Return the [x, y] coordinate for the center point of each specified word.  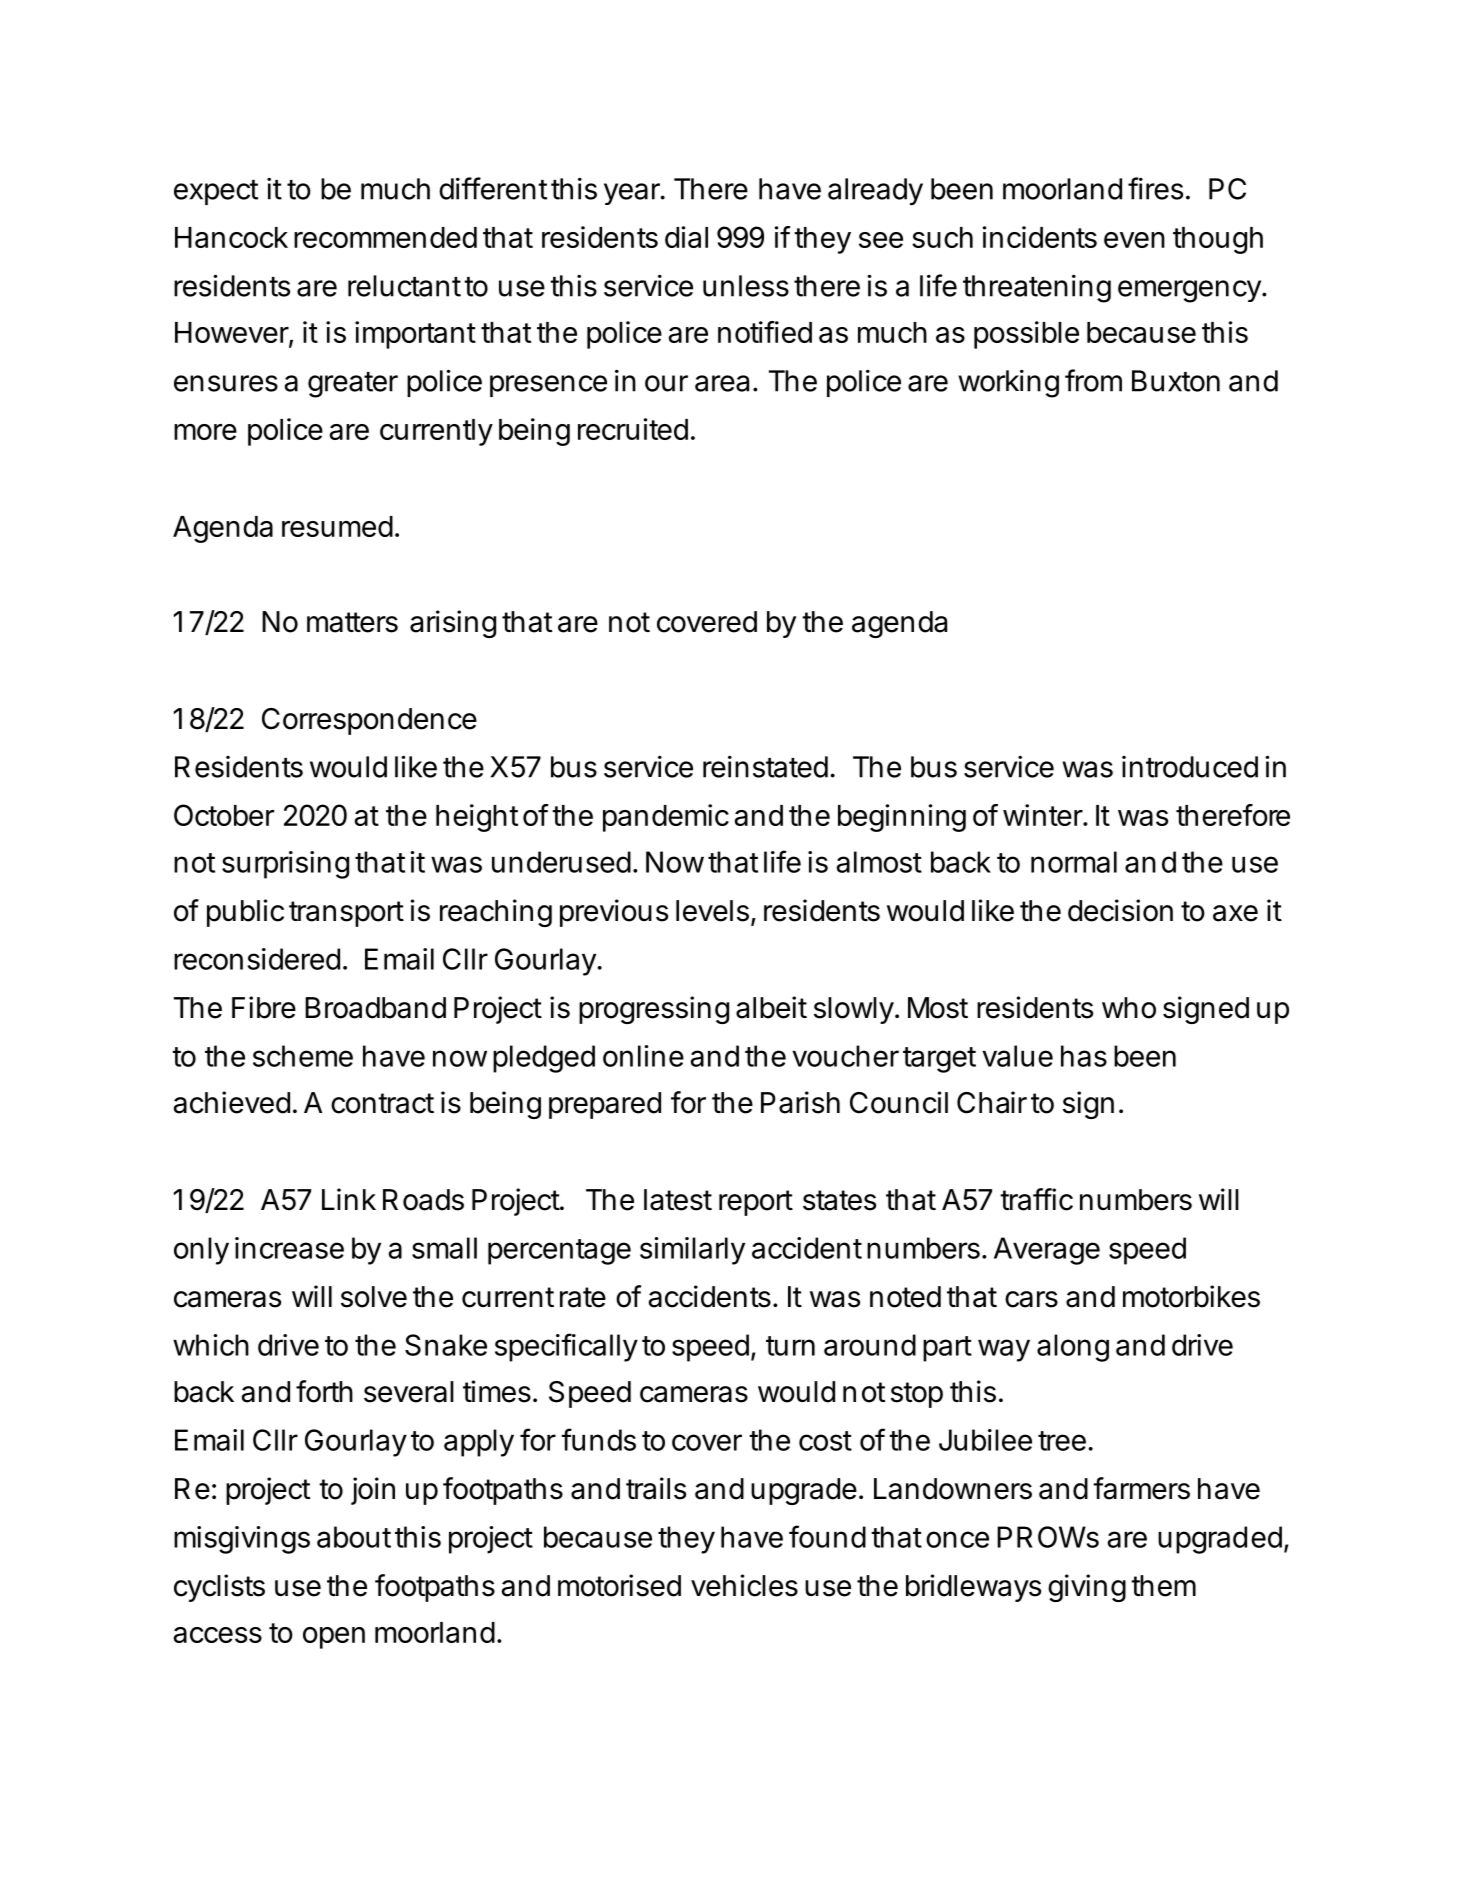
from [1093, 380]
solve [374, 1297]
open [334, 1638]
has [1084, 1056]
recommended [385, 237]
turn [790, 1346]
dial [686, 237]
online [643, 1056]
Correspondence [369, 721]
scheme [303, 1056]
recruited [633, 429]
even [1134, 240]
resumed [337, 526]
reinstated [765, 766]
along [1073, 1348]
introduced [1190, 767]
